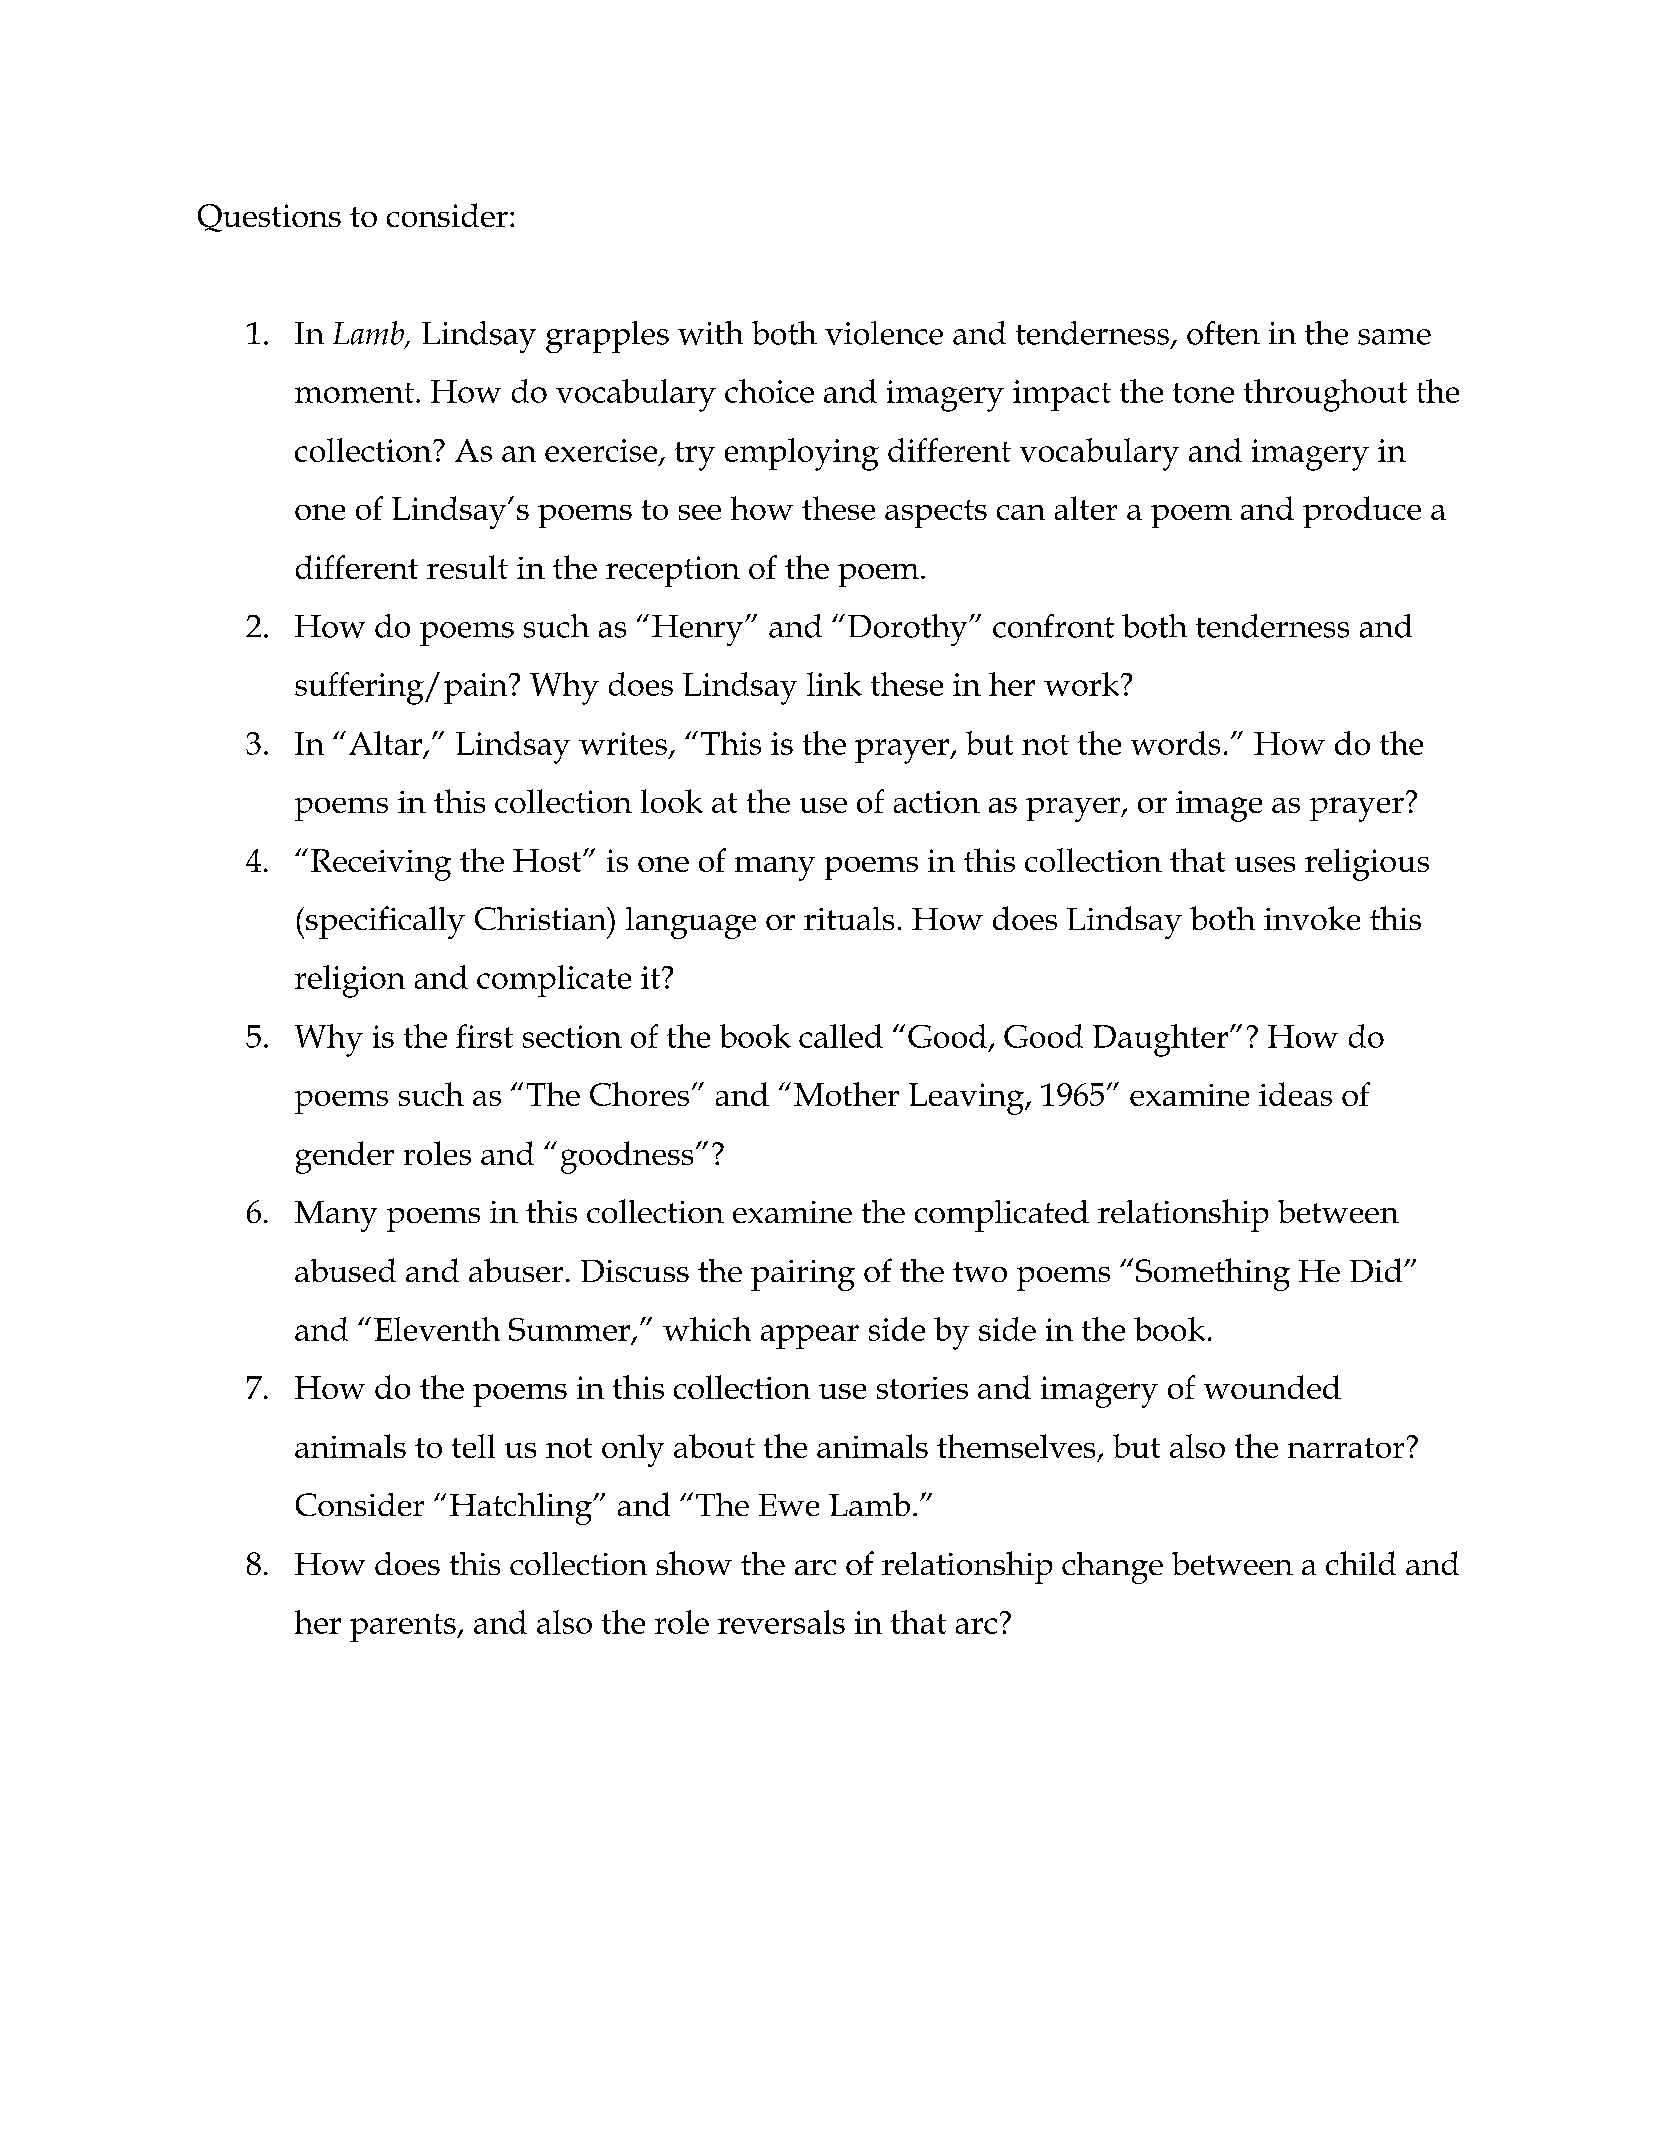  Describe the element at coordinates (1295, 1094) in the document. I see `ideas` at that location.
